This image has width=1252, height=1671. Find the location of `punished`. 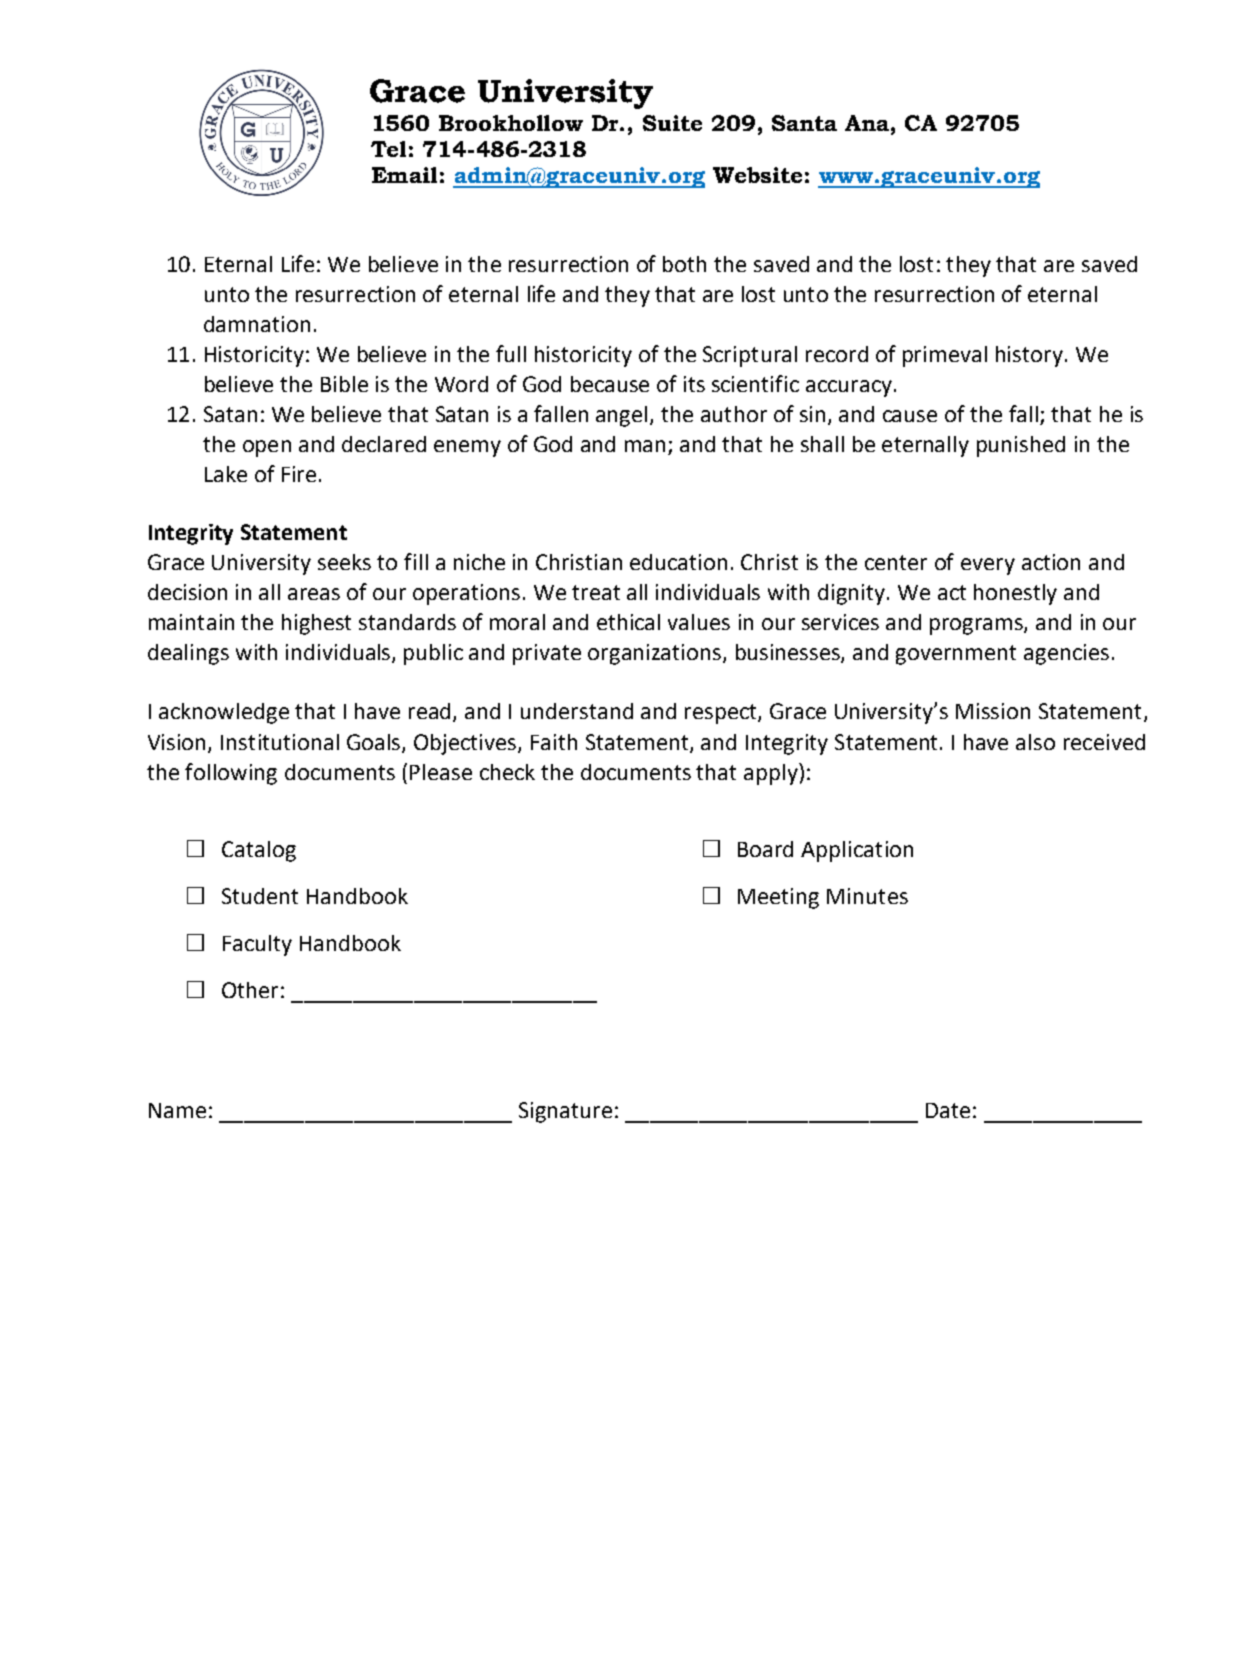

punished is located at coordinates (1021, 446).
